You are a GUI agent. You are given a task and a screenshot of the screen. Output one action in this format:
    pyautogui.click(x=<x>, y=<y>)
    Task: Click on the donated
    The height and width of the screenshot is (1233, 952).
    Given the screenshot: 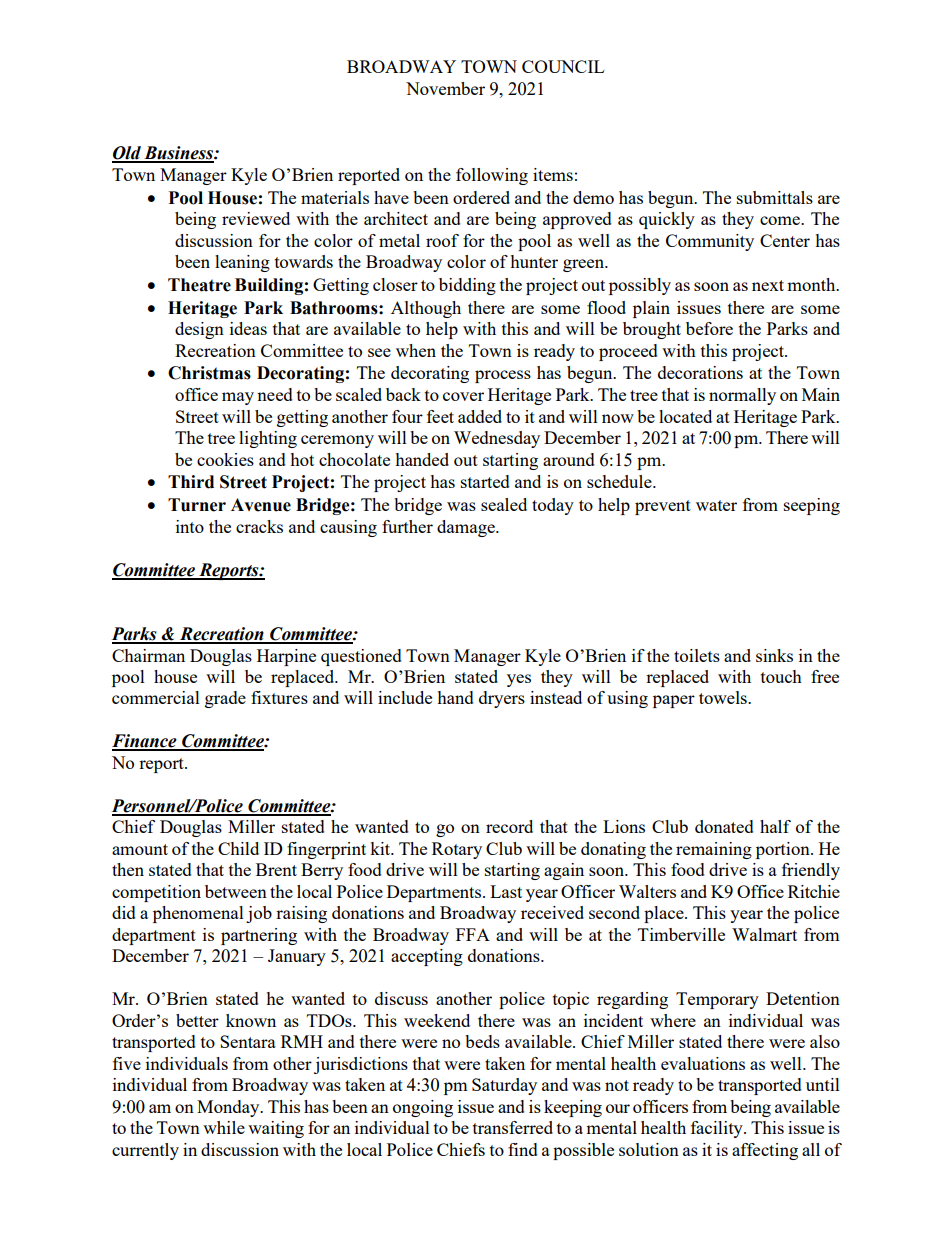 What is the action you would take?
    pyautogui.click(x=724, y=826)
